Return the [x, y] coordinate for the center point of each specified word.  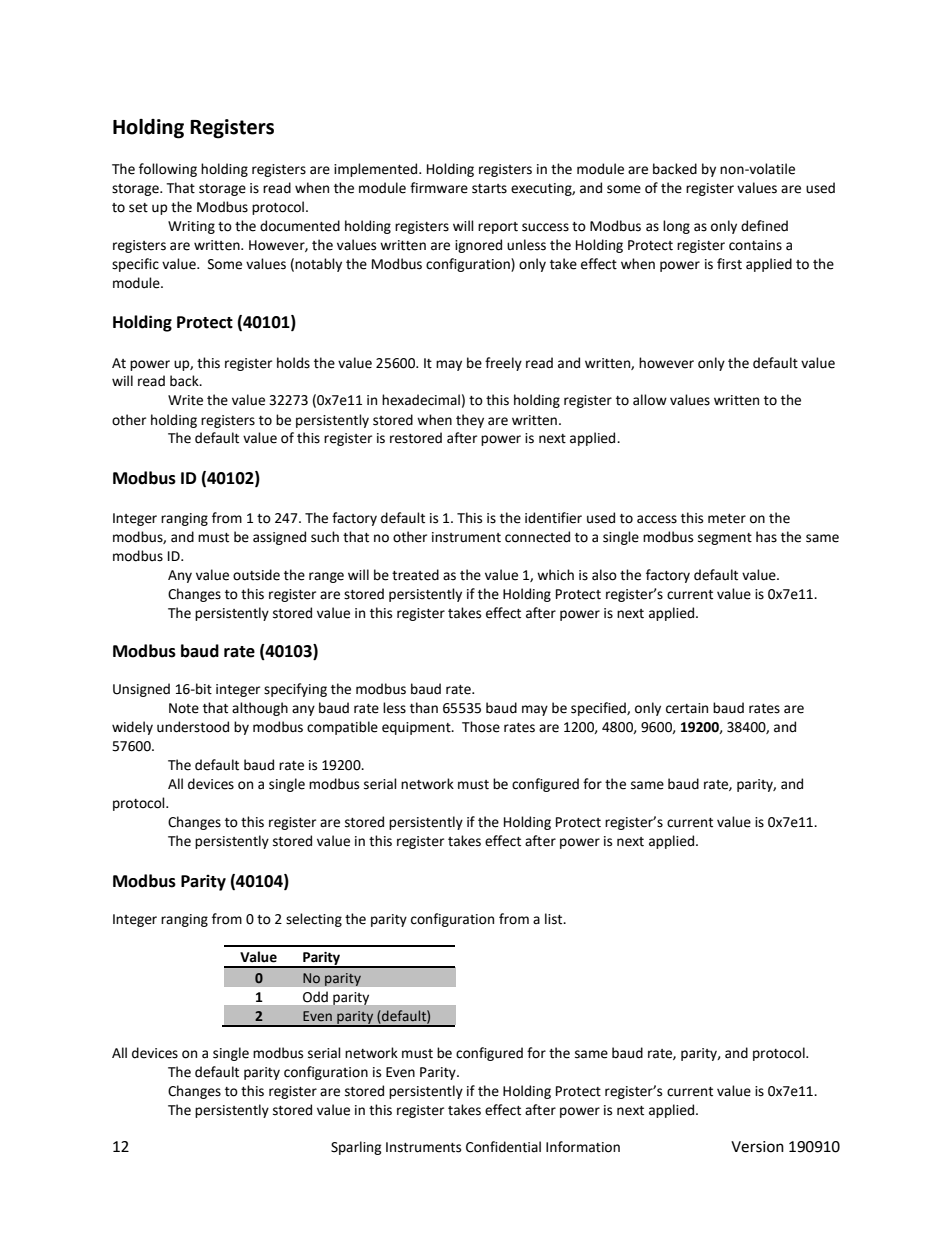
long [676, 227]
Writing [191, 227]
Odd [315, 997]
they [470, 421]
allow [650, 400]
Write [185, 400]
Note [184, 708]
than [424, 708]
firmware [439, 188]
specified [599, 709]
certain [687, 708]
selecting [314, 920]
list [555, 919]
